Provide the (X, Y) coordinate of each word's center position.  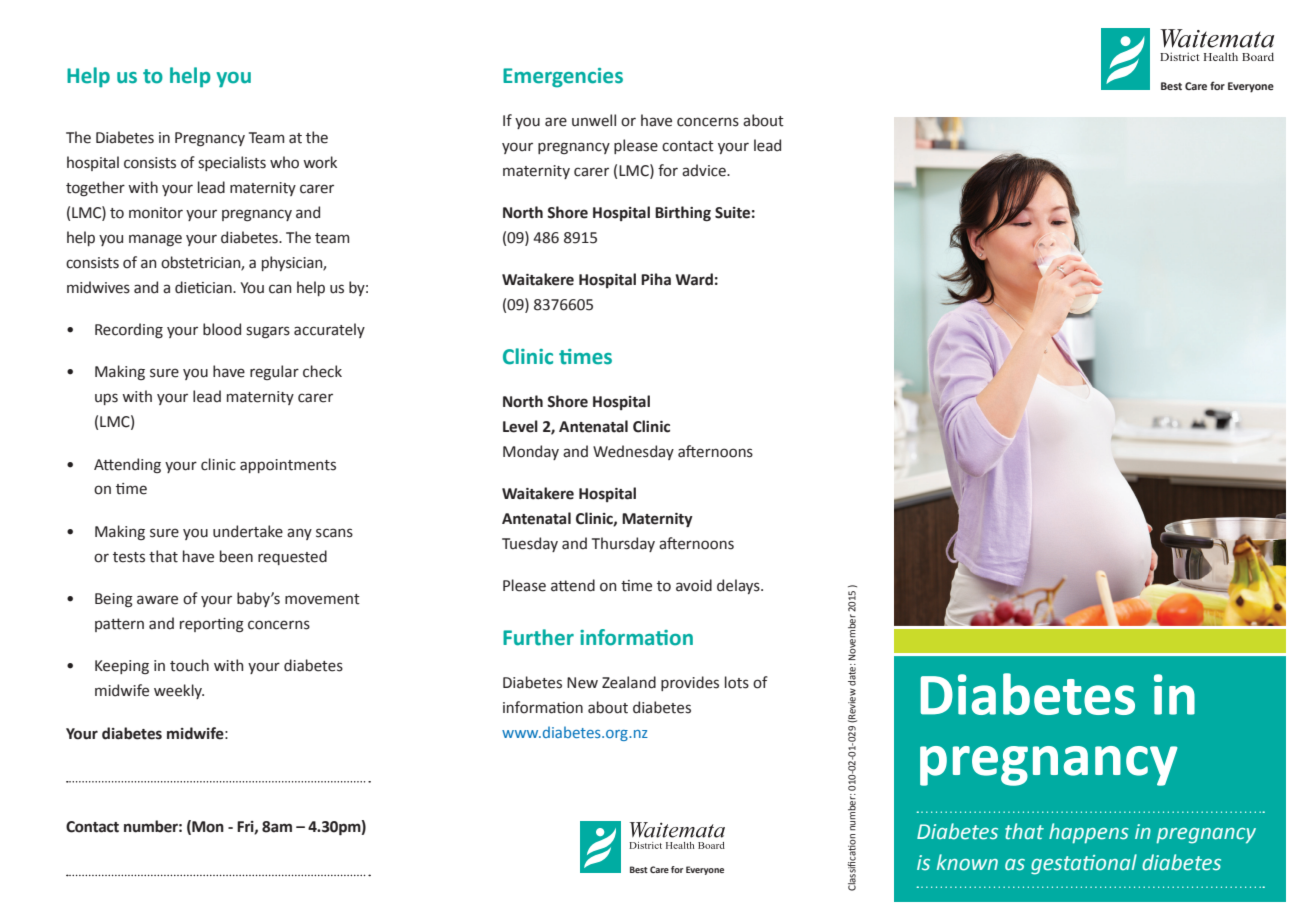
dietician (204, 287)
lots (737, 682)
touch (189, 665)
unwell (594, 120)
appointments (288, 466)
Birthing (683, 213)
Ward (694, 279)
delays (739, 586)
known (967, 862)
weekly (179, 691)
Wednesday (633, 452)
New (582, 683)
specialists (232, 163)
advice (705, 170)
